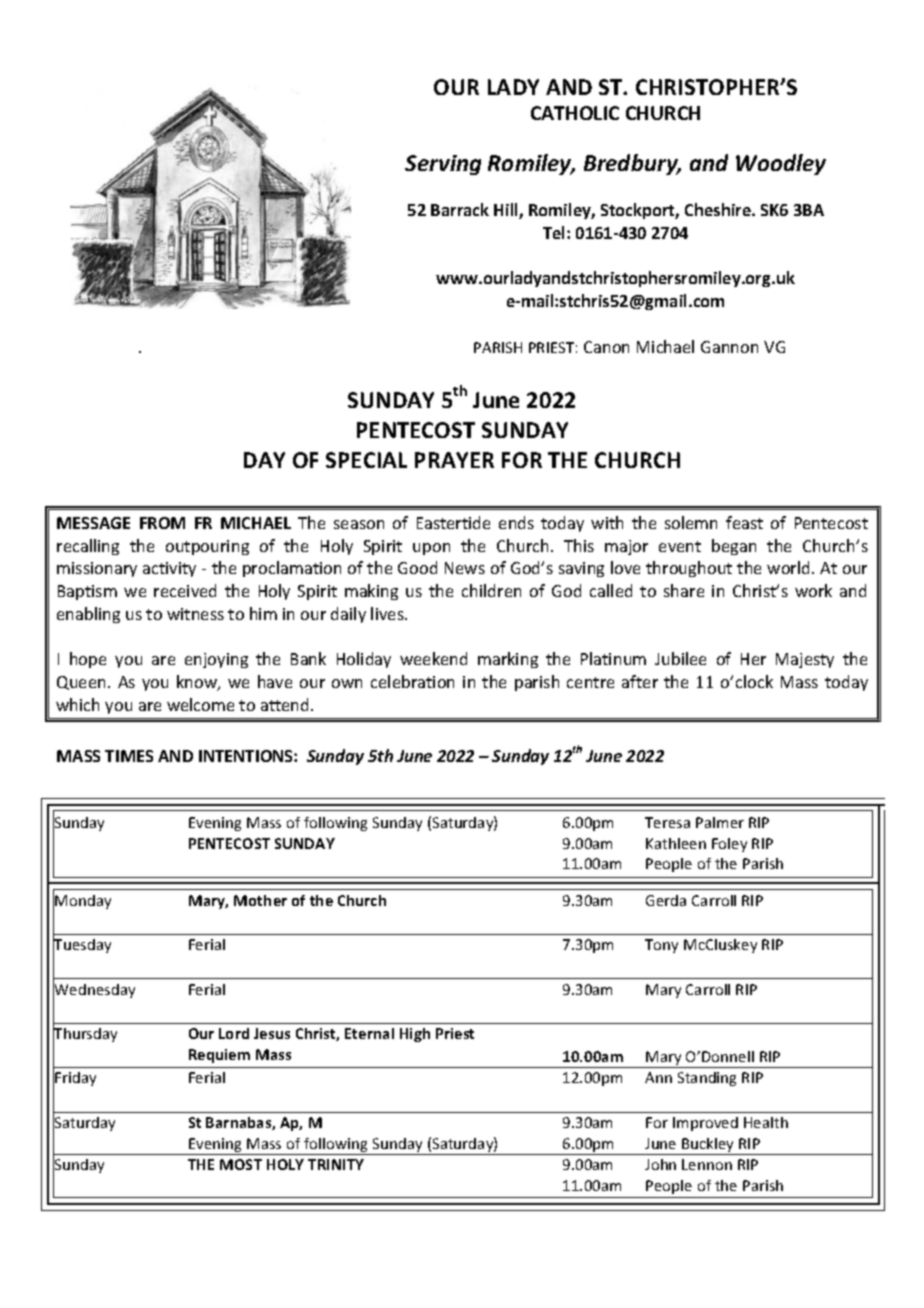  What do you see at coordinates (241, 1164) in the screenshot?
I see `MOST` at bounding box center [241, 1164].
